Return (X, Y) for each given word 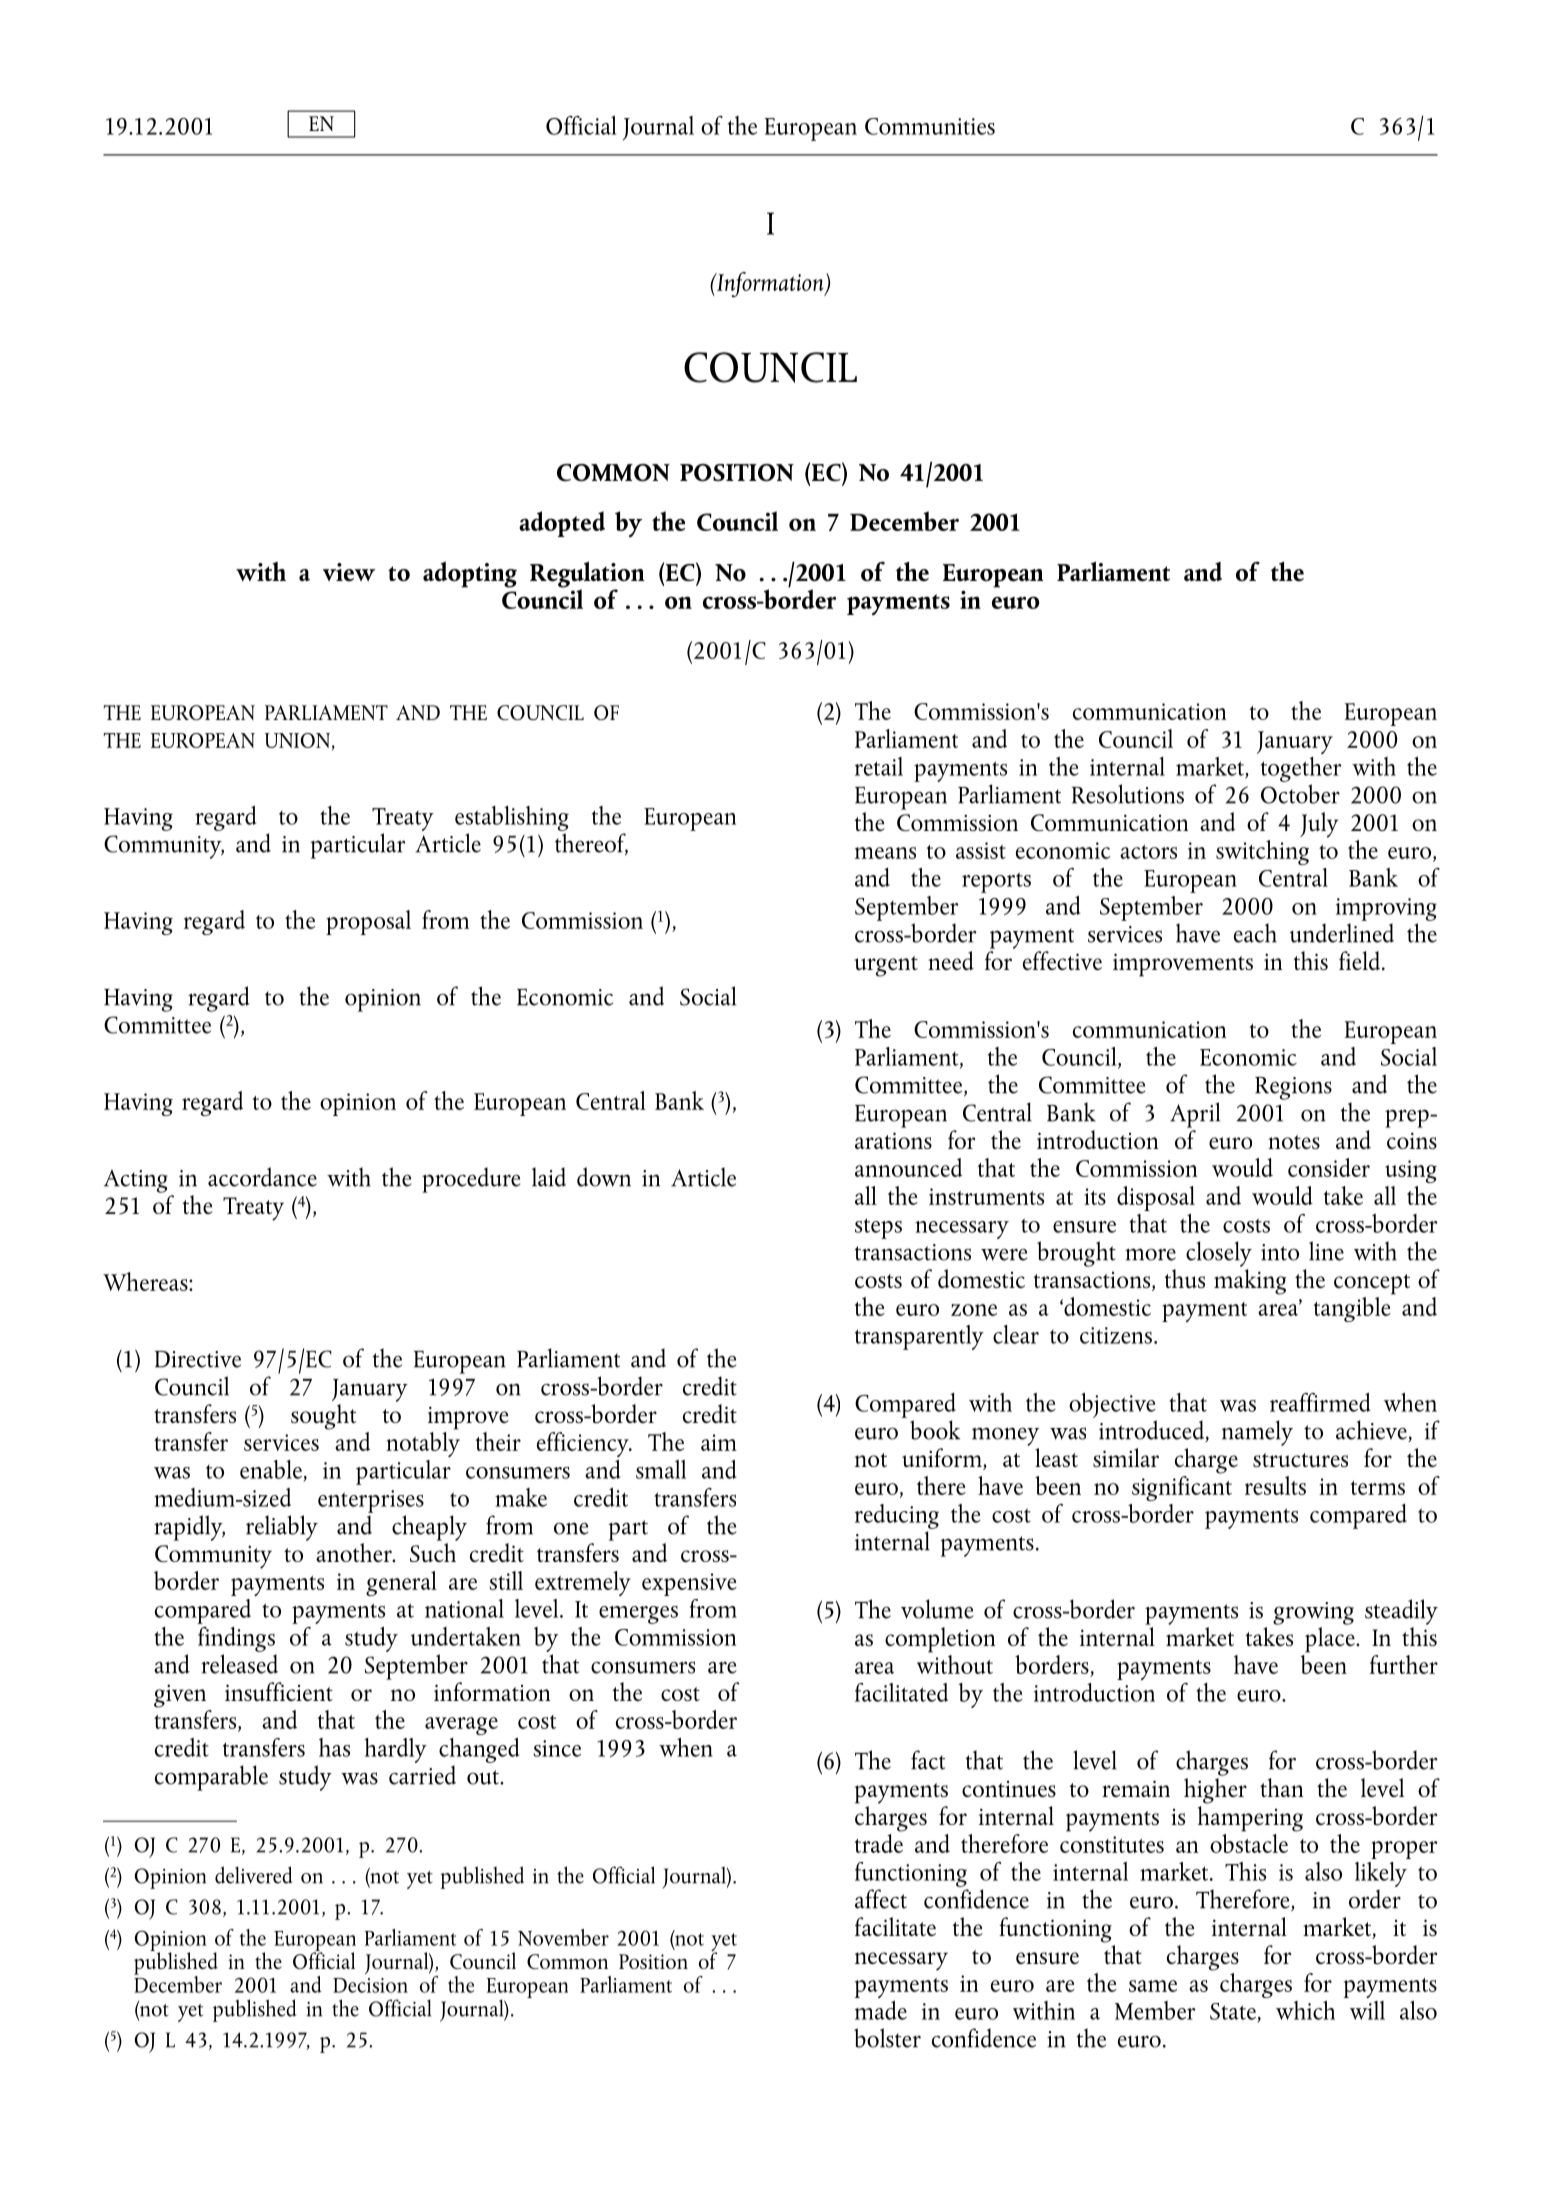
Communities (930, 126)
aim (719, 1442)
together (1301, 769)
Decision (370, 1985)
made (881, 2010)
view (349, 572)
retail (879, 766)
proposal (368, 922)
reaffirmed (1320, 1402)
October (1300, 794)
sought (323, 1417)
